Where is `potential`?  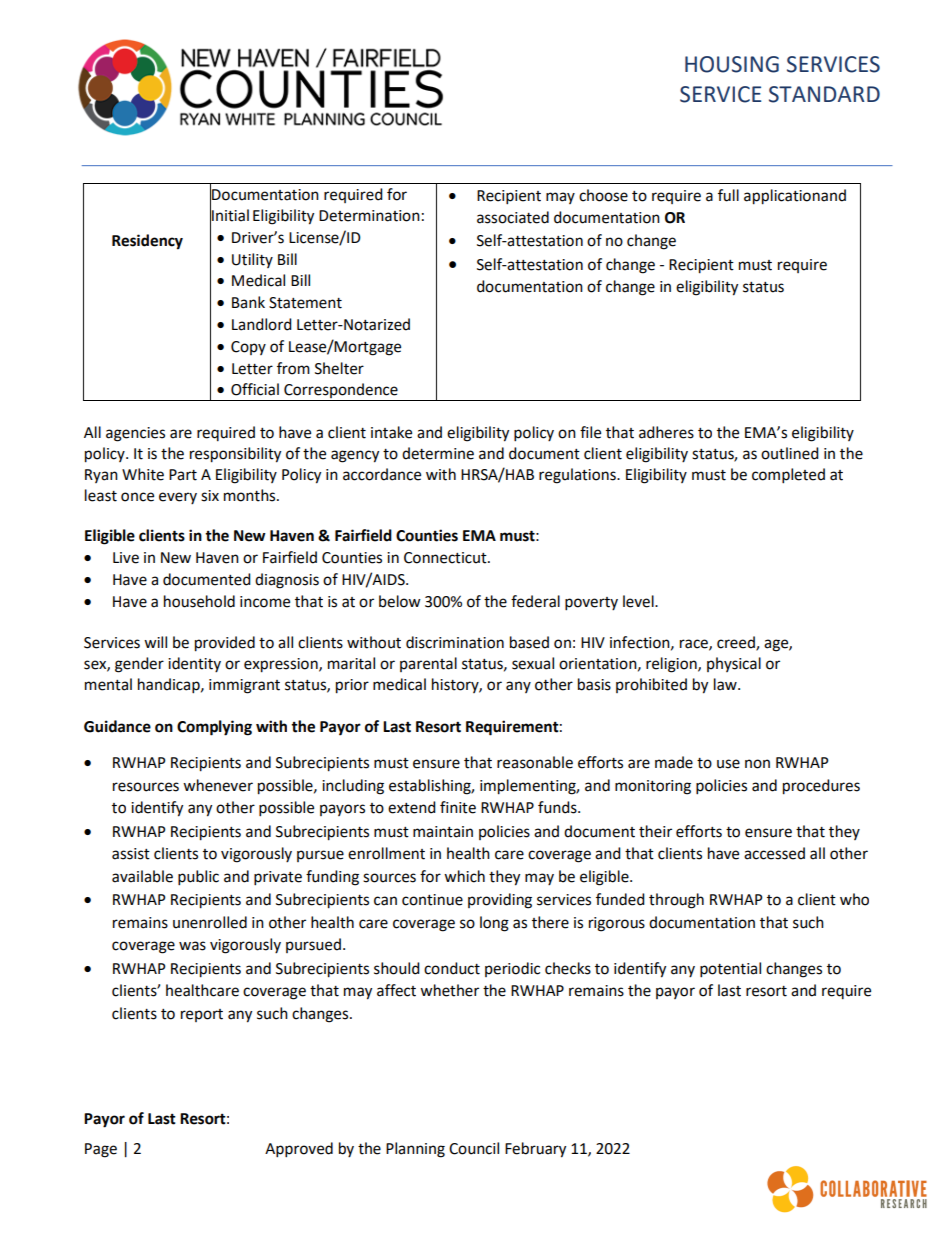 potential is located at coordinates (730, 970).
